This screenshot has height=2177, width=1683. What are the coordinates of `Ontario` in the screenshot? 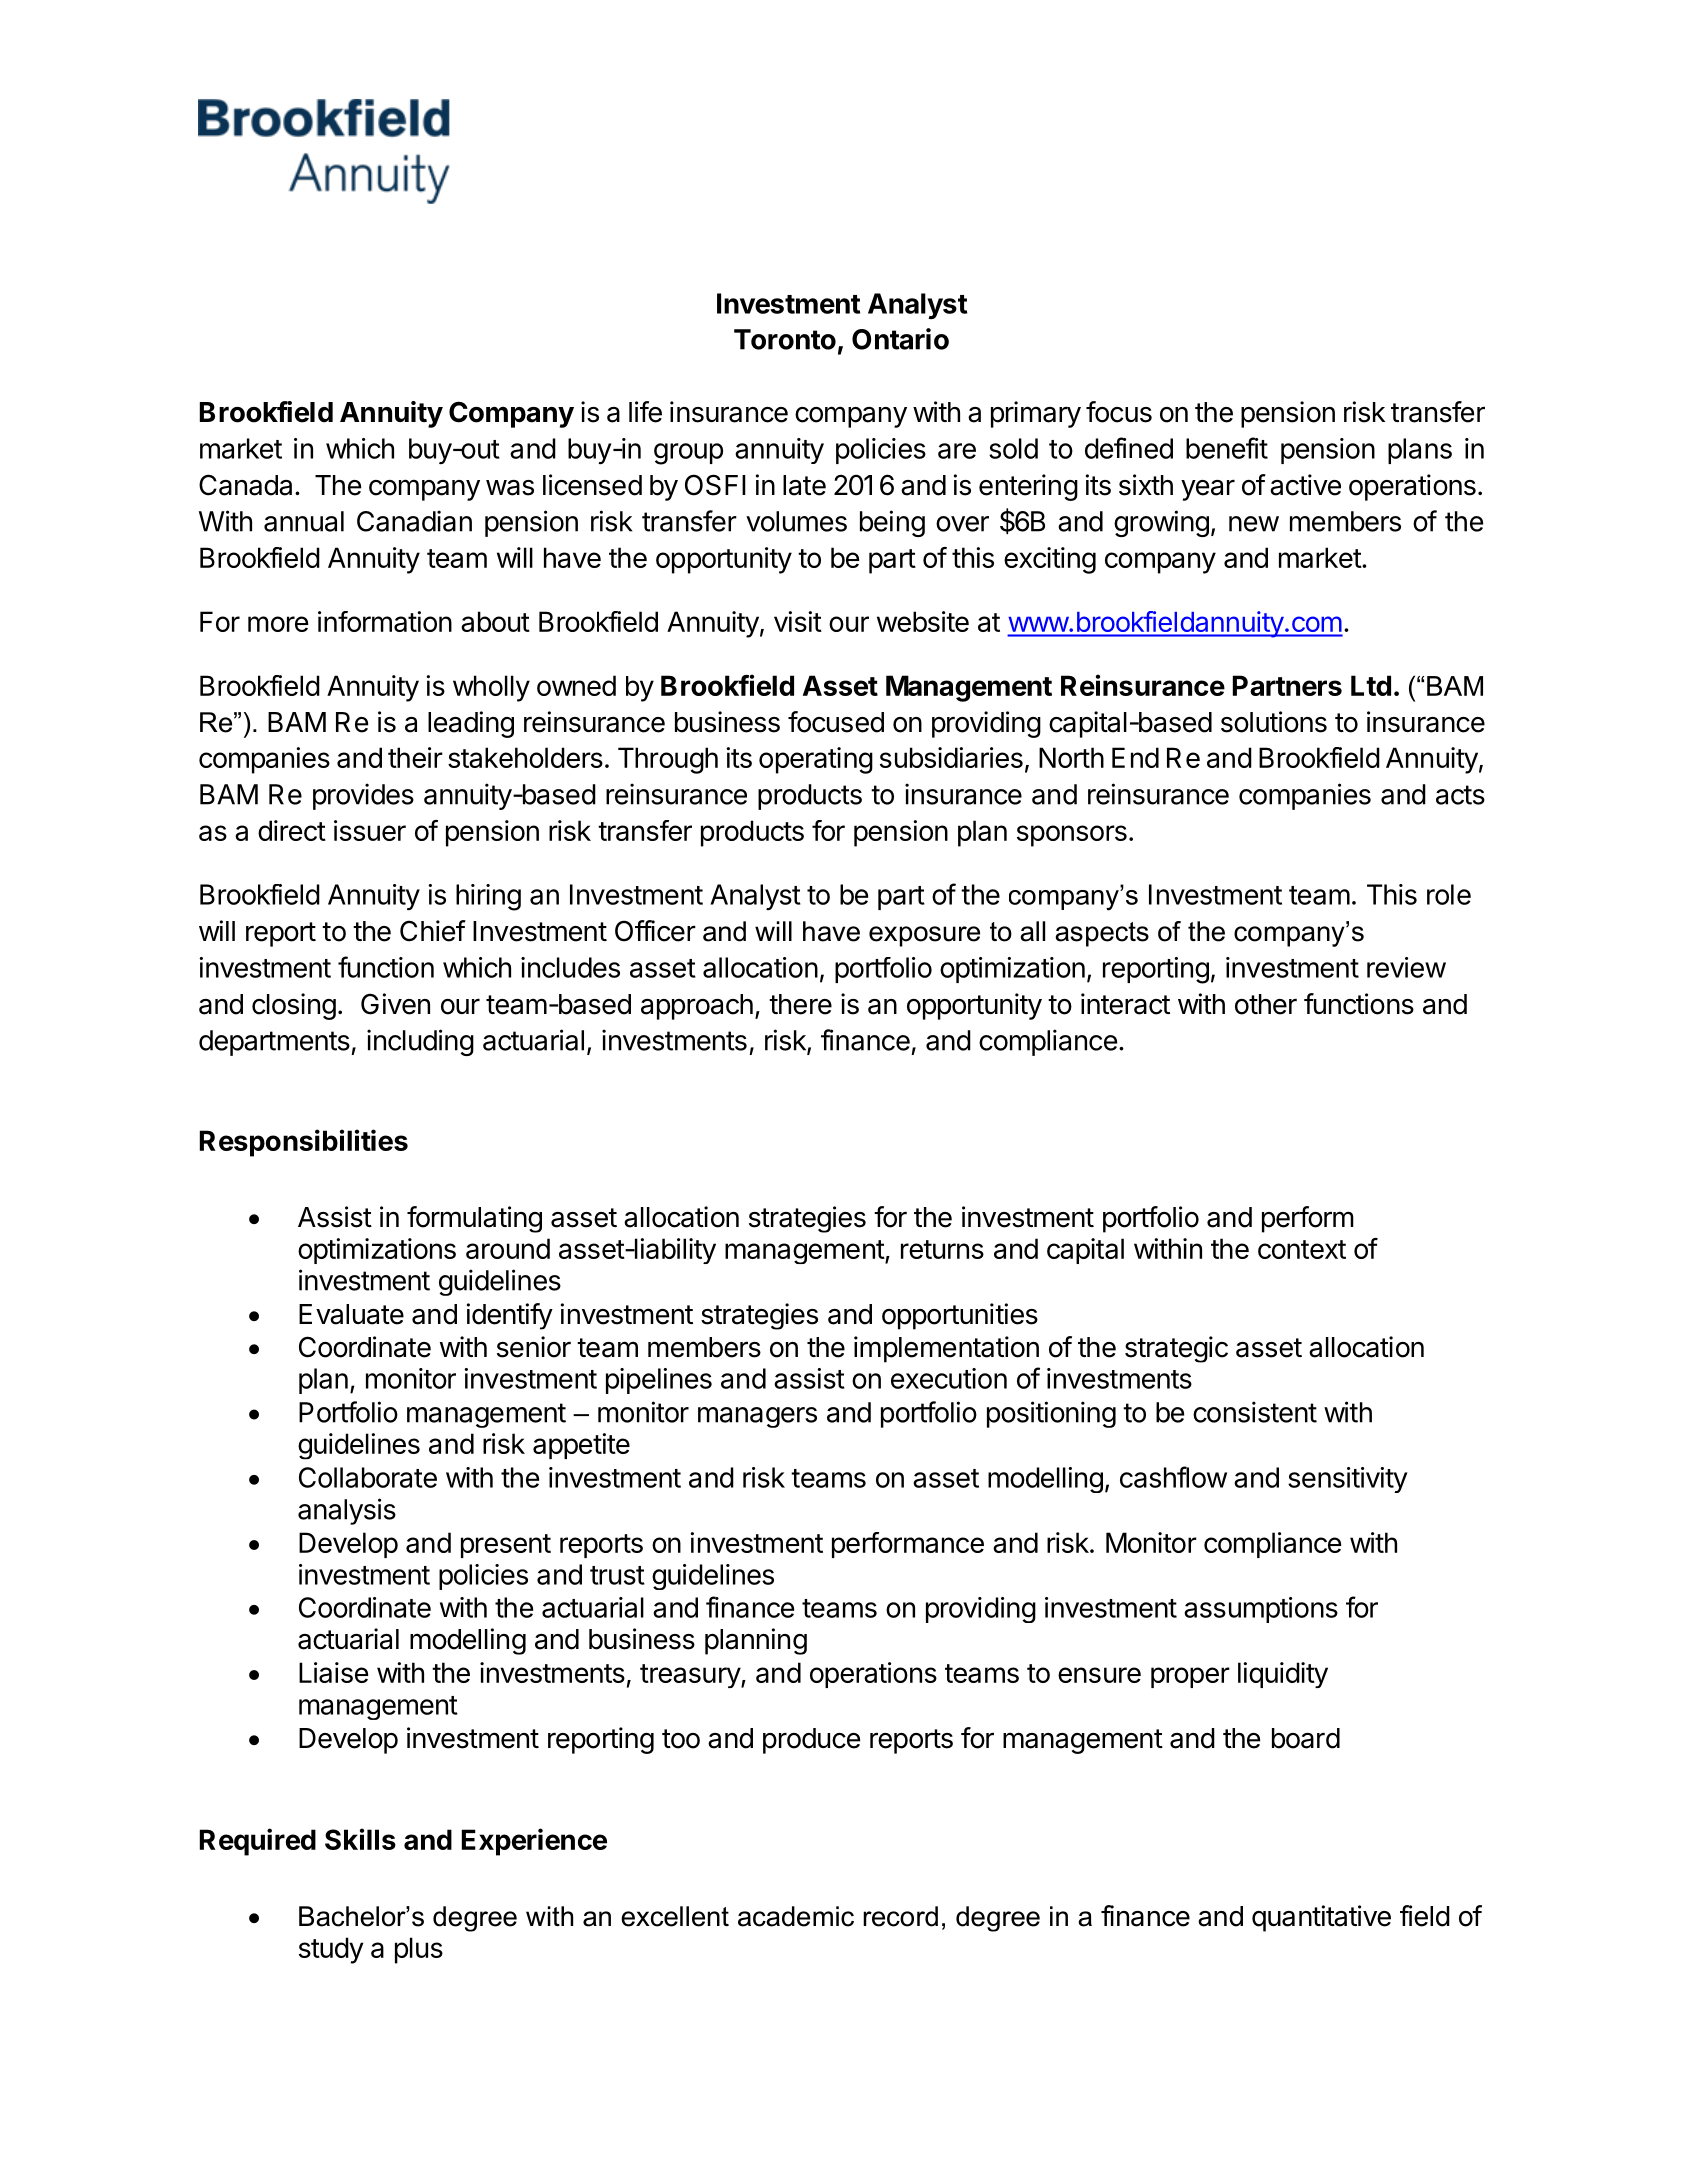 It's located at (900, 339).
